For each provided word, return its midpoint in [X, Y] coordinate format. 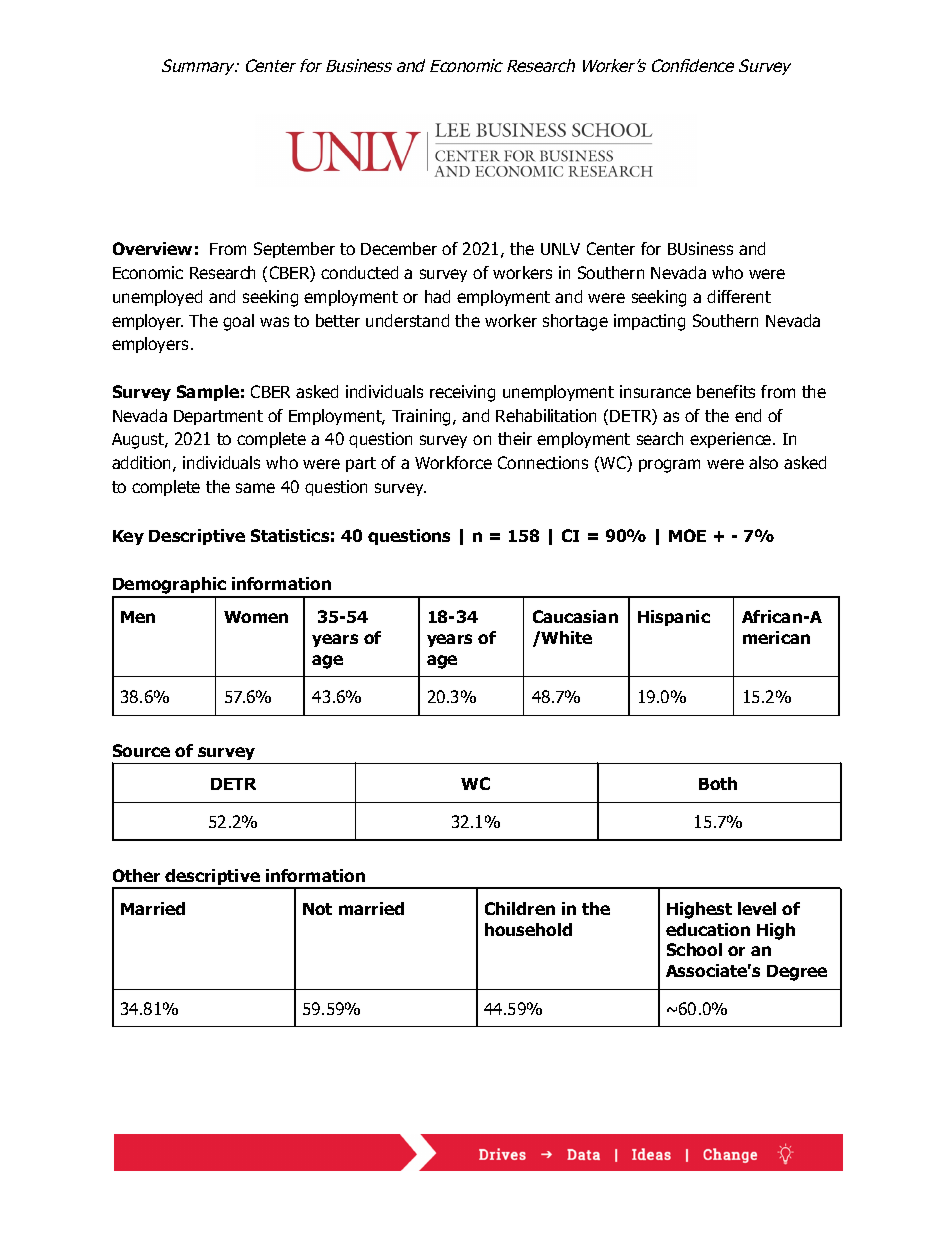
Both [718, 783]
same [255, 488]
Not [317, 909]
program [669, 466]
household [528, 929]
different [739, 296]
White [566, 637]
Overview [152, 248]
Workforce [453, 462]
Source [141, 750]
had [437, 296]
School [694, 949]
